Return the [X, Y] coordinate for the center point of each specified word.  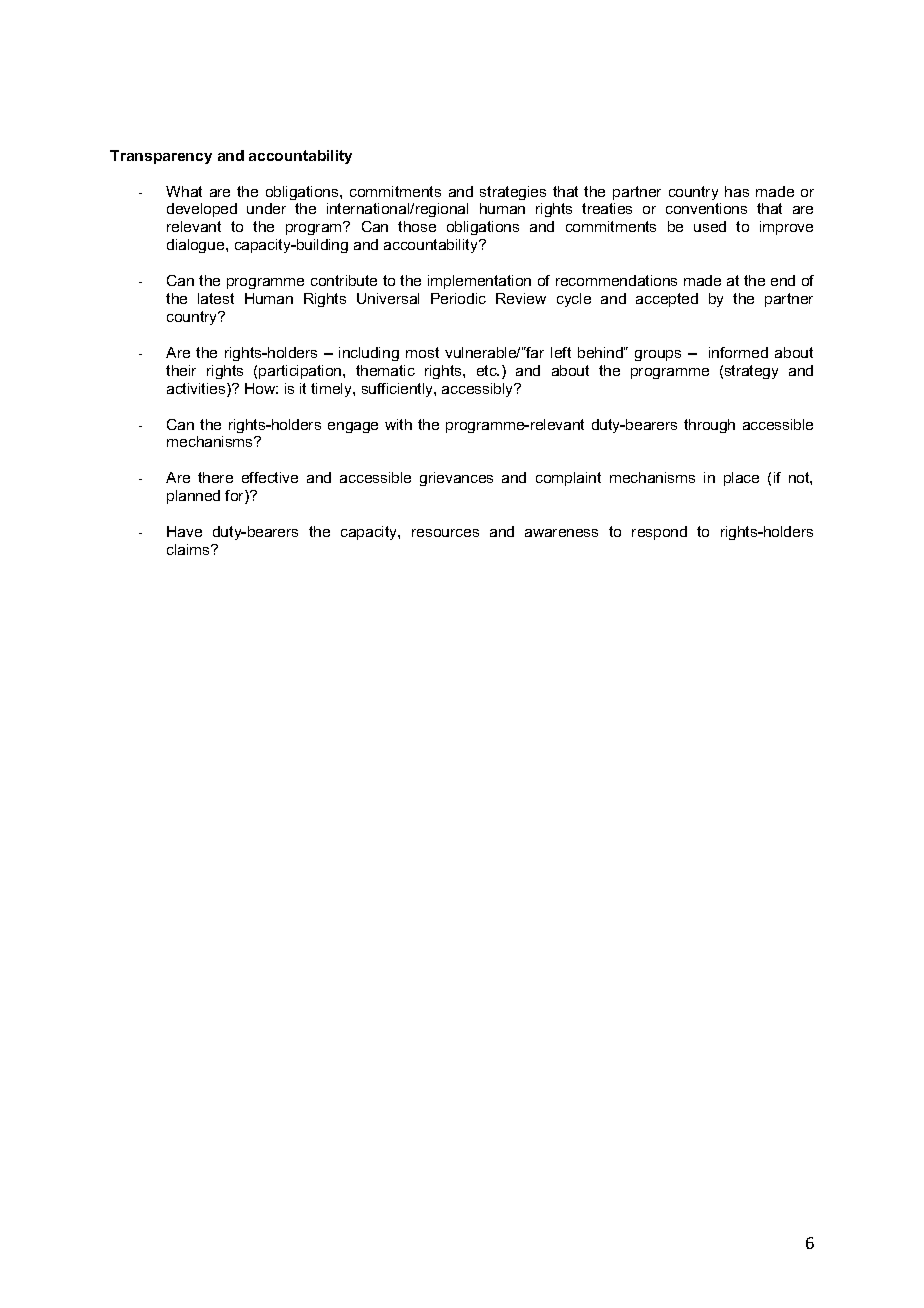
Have [184, 531]
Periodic [458, 298]
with [398, 424]
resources [445, 533]
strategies [513, 193]
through [709, 426]
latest [216, 298]
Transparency [161, 157]
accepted [667, 300]
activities [197, 390]
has [737, 191]
